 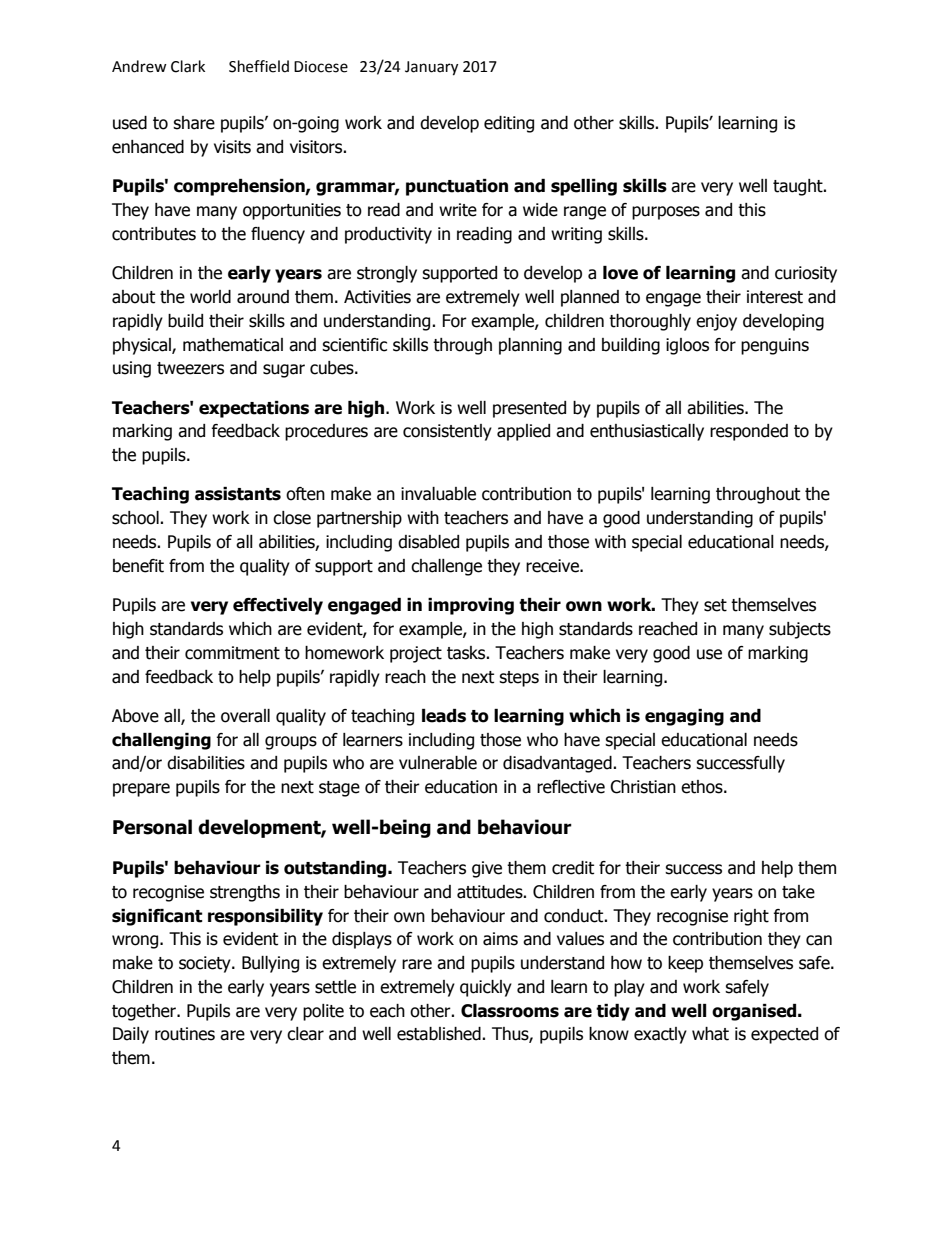 What do you see at coordinates (749, 432) in the screenshot?
I see `responded` at bounding box center [749, 432].
